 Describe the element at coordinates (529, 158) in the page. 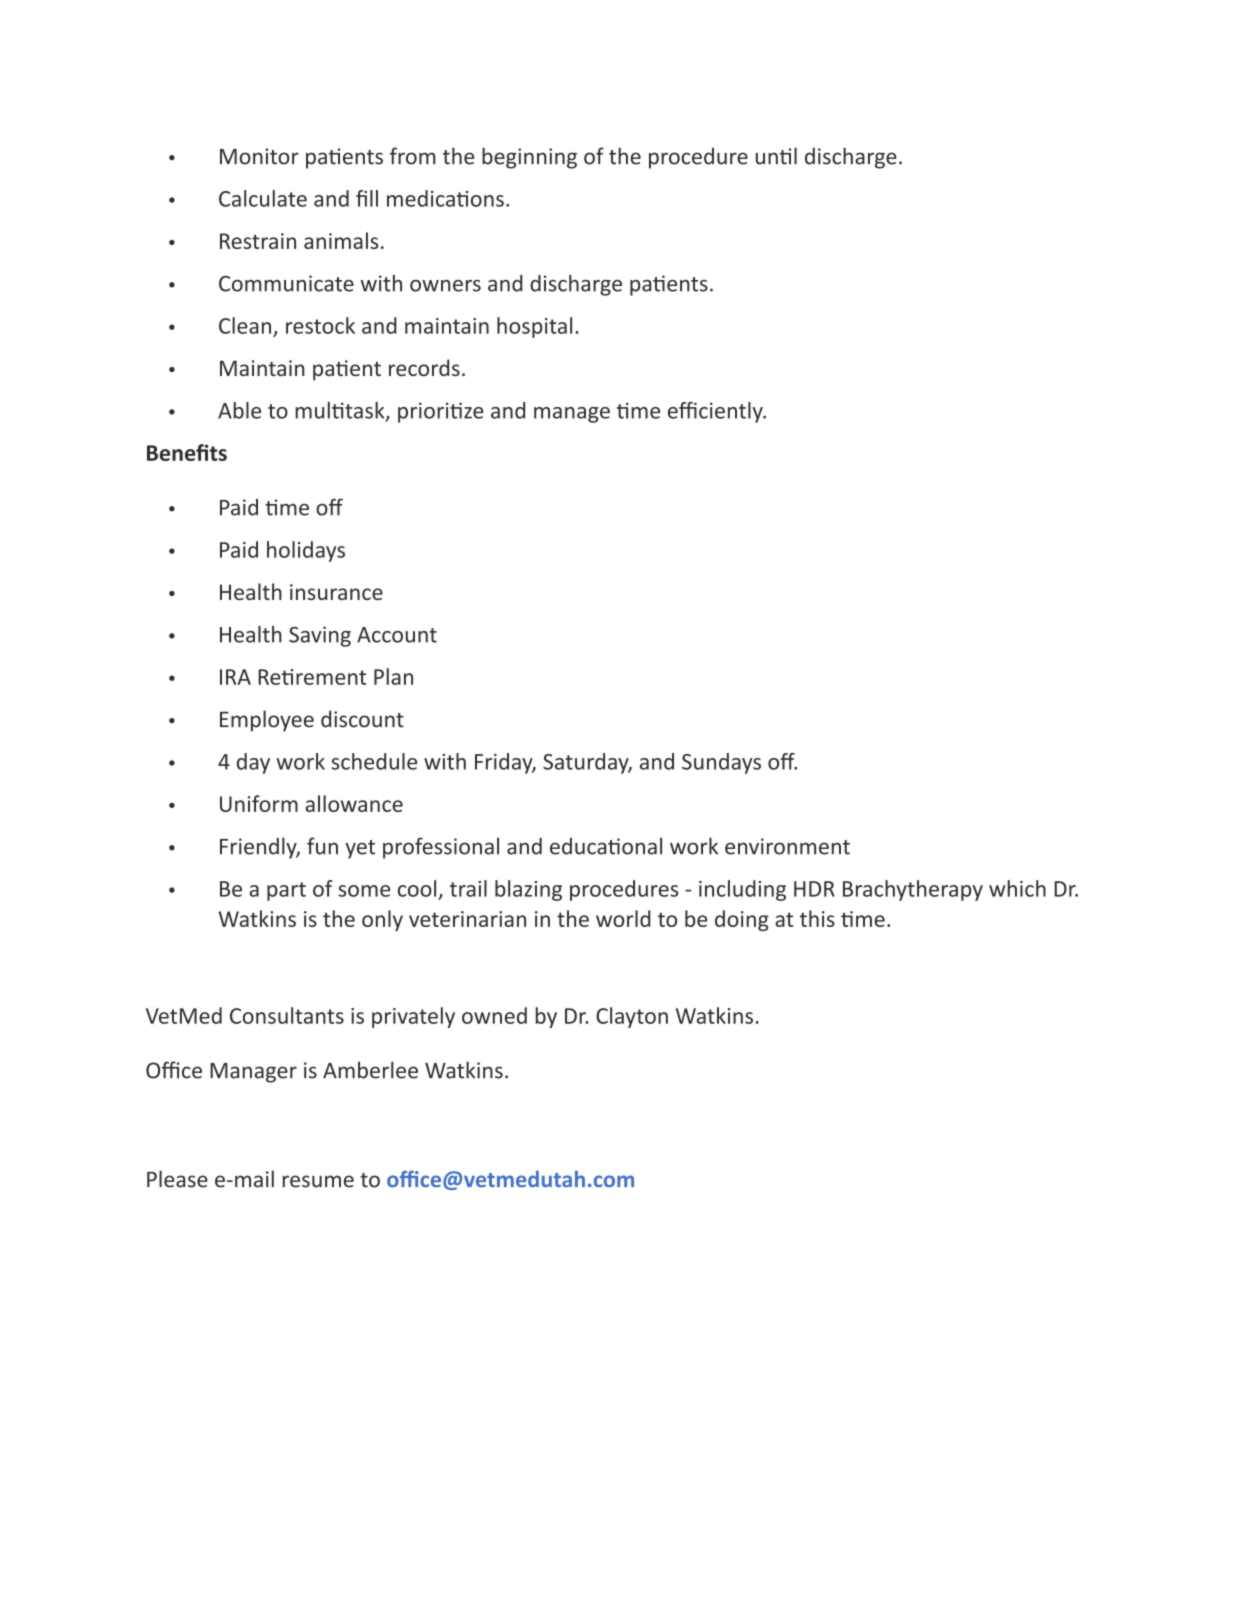

I see `beginning` at that location.
